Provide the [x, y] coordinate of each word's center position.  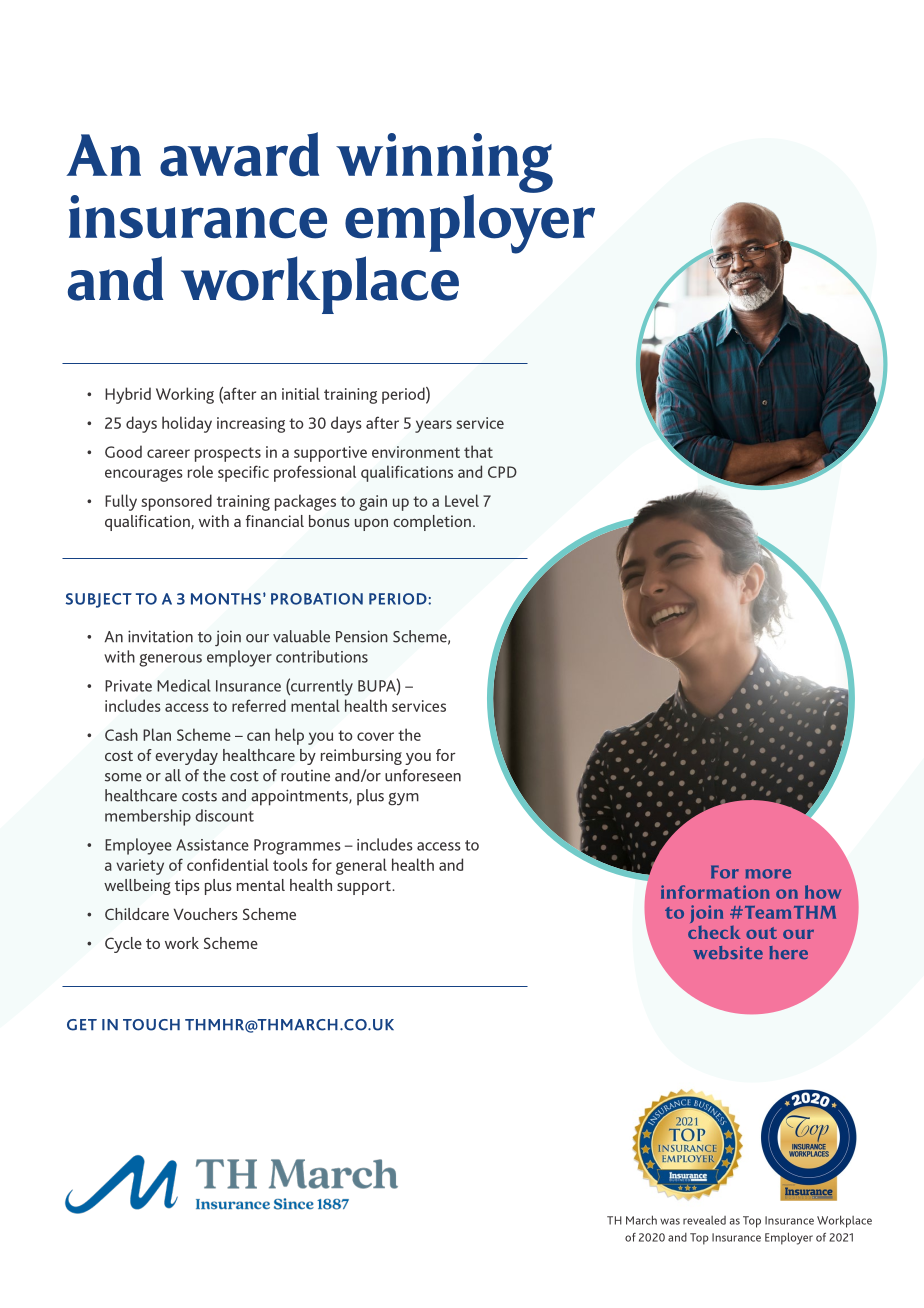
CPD [502, 472]
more [768, 874]
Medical [184, 685]
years [433, 426]
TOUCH [151, 1025]
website [728, 952]
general [361, 866]
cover [375, 736]
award [239, 154]
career [168, 453]
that [478, 451]
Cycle [123, 945]
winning [444, 164]
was [670, 1221]
